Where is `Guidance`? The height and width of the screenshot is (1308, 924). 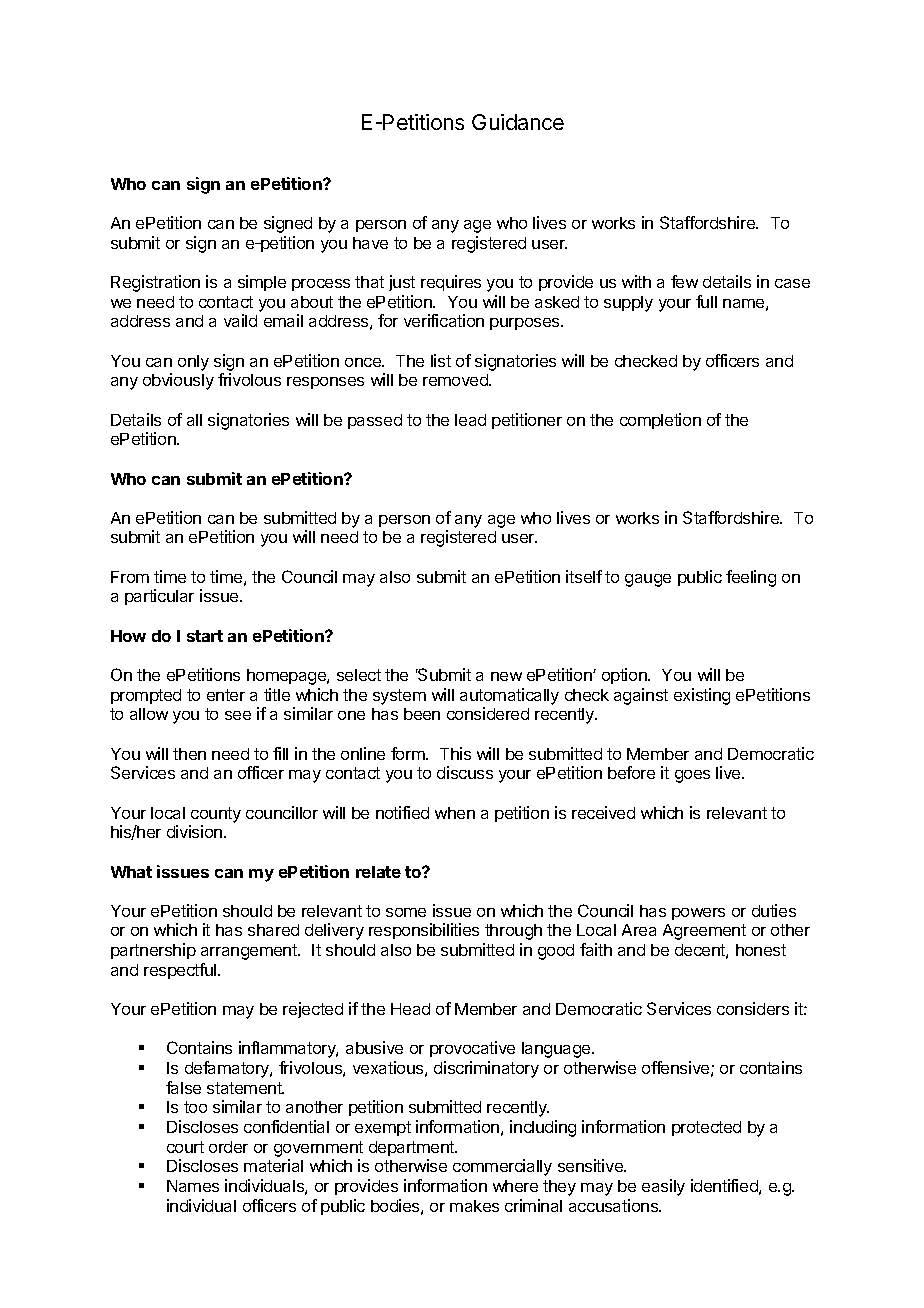
Guidance is located at coordinates (518, 122).
